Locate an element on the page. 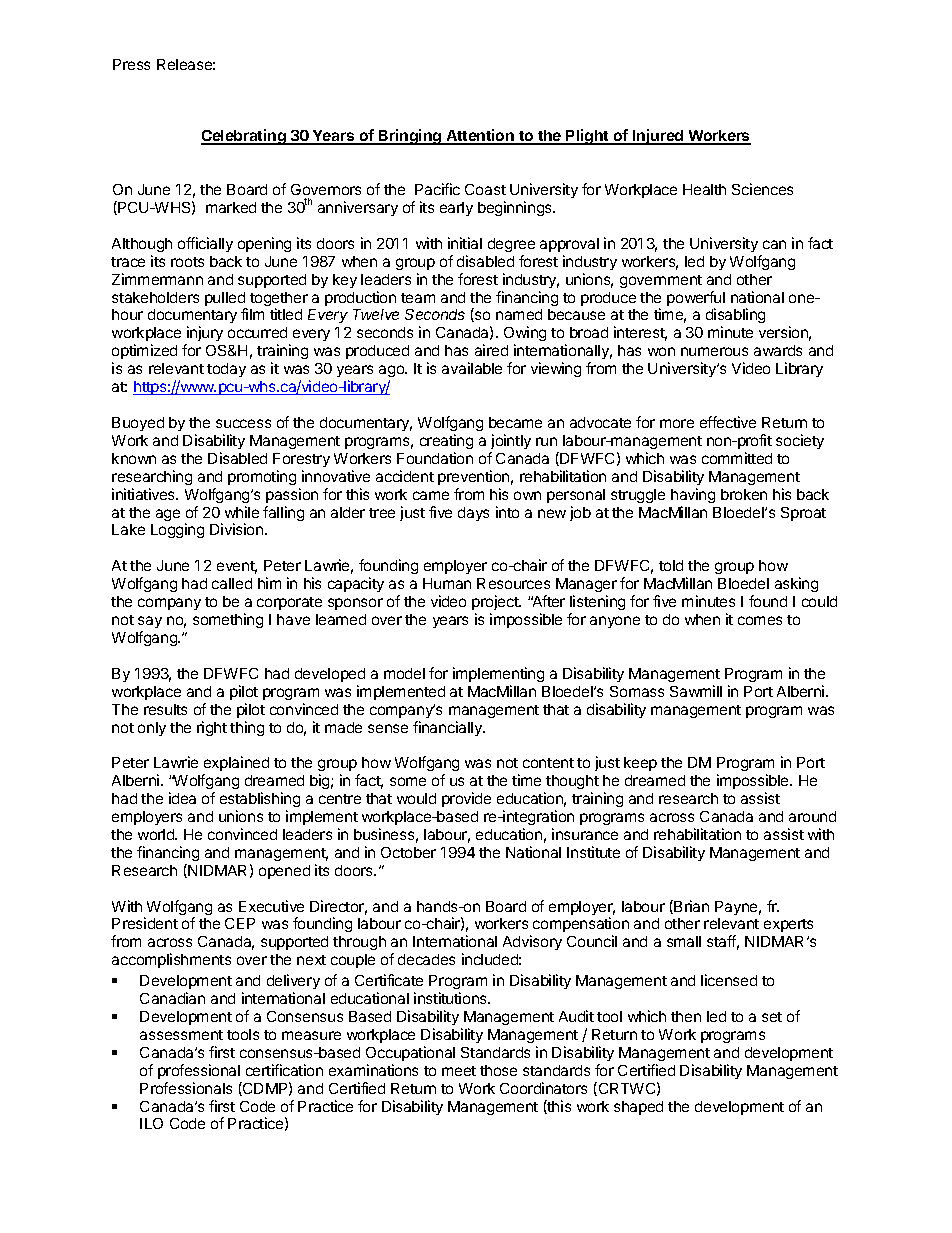 This image has height=1233, width=952. Sawmill is located at coordinates (696, 691).
